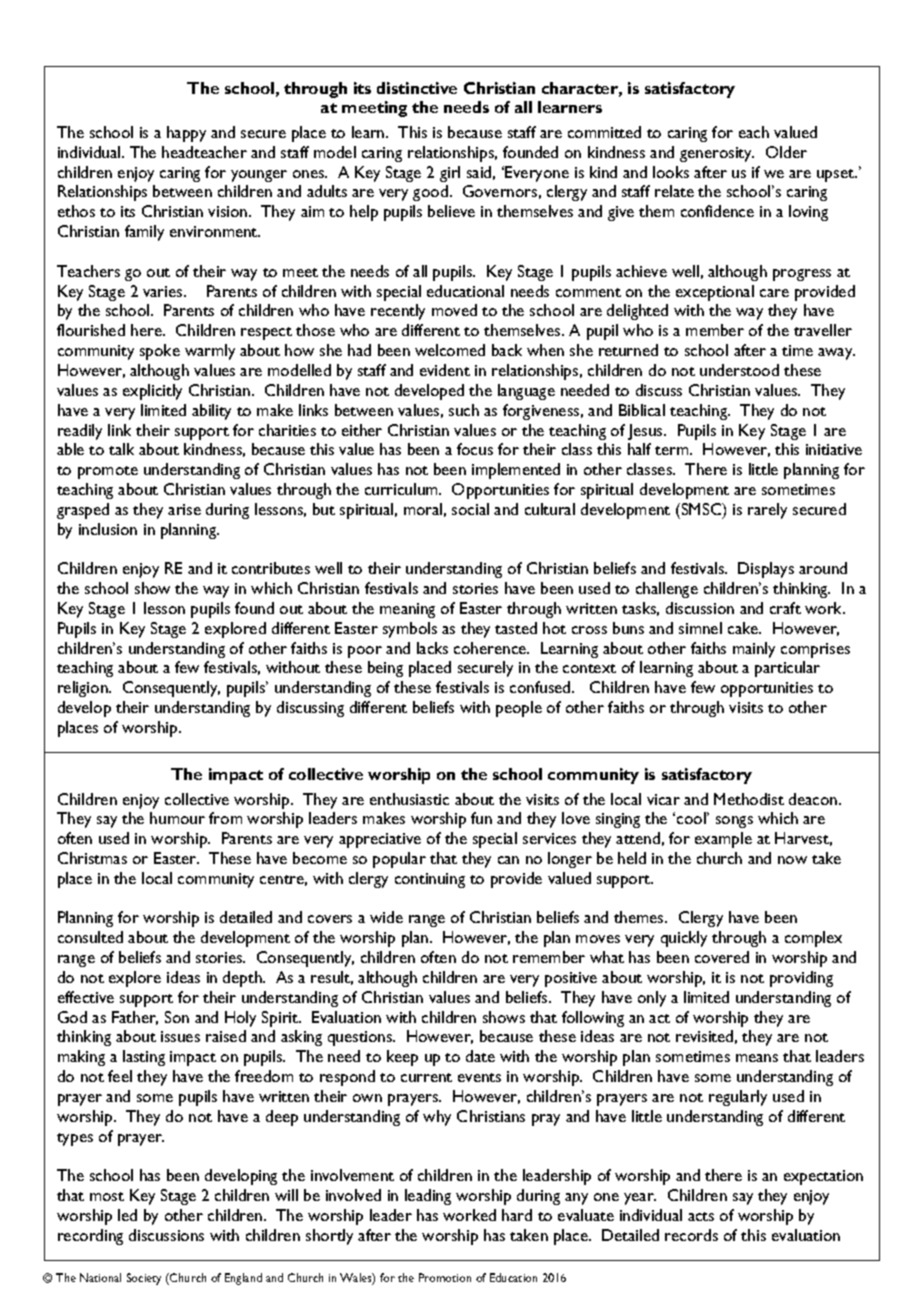  I want to click on mainly, so click(754, 650).
